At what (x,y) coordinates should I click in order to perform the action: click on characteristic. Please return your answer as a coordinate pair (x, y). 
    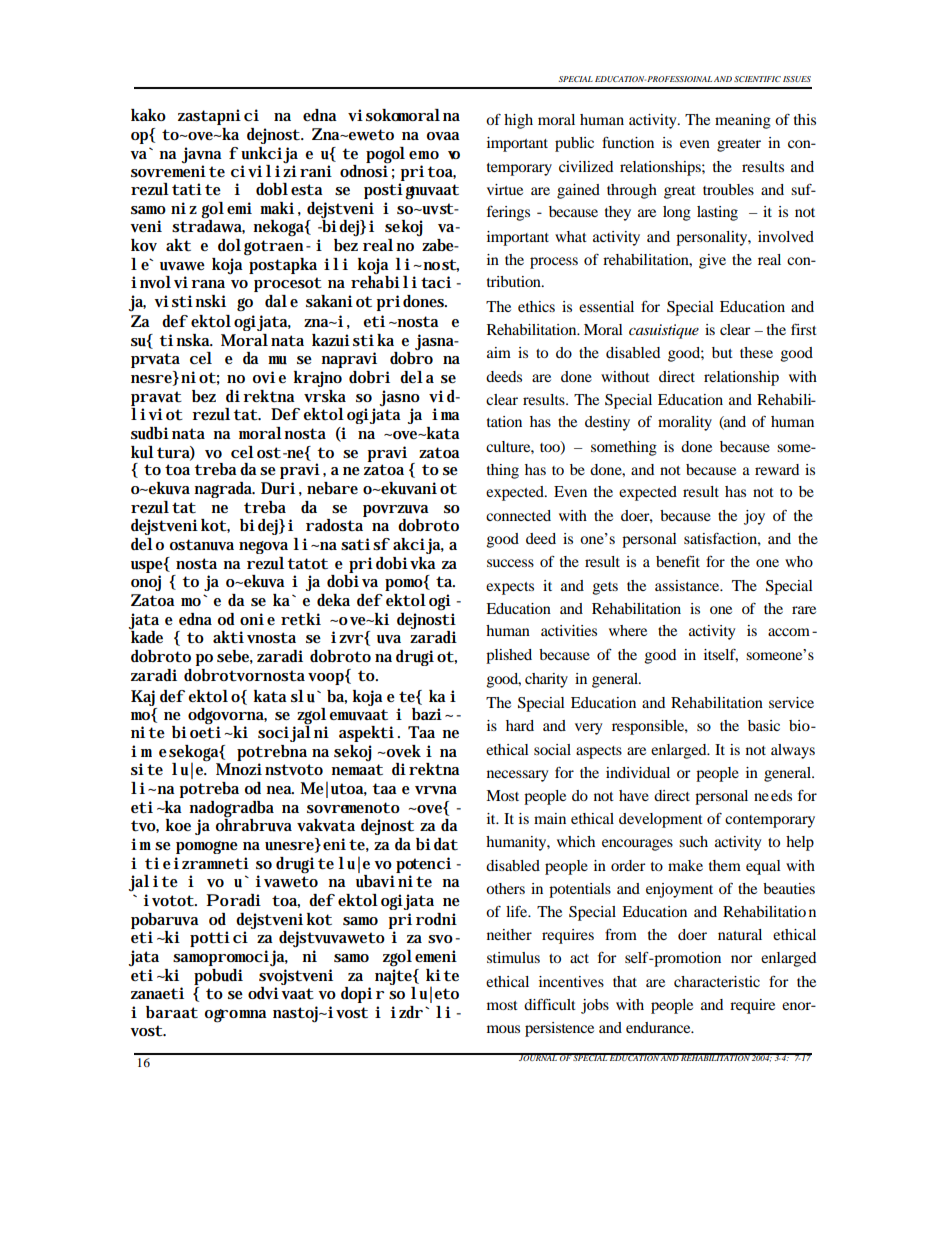
    Looking at the image, I should click on (717, 981).
